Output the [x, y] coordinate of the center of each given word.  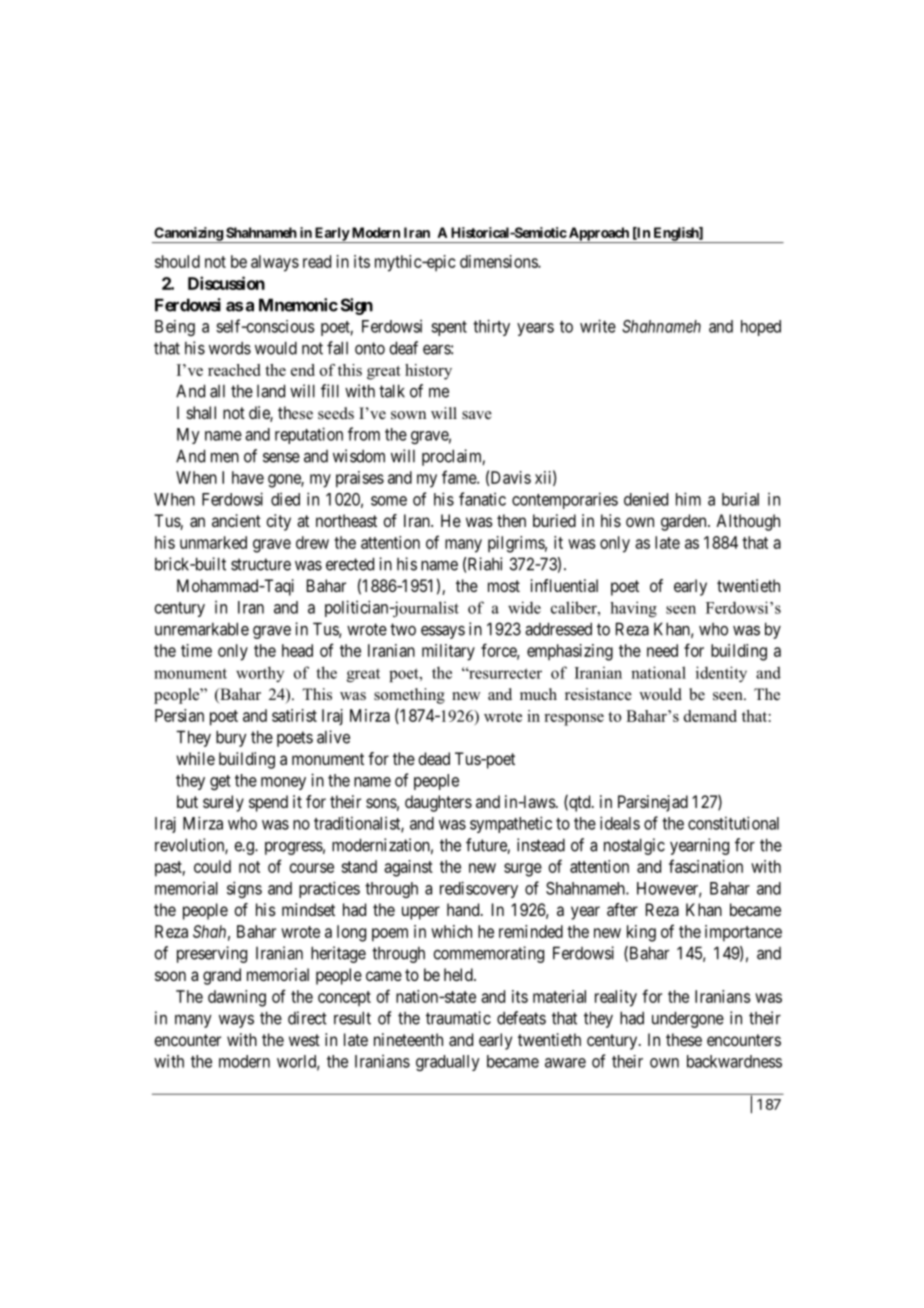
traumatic [458, 1018]
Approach [599, 235]
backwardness [734, 1061]
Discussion [226, 283]
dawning [237, 998]
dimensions [499, 261]
